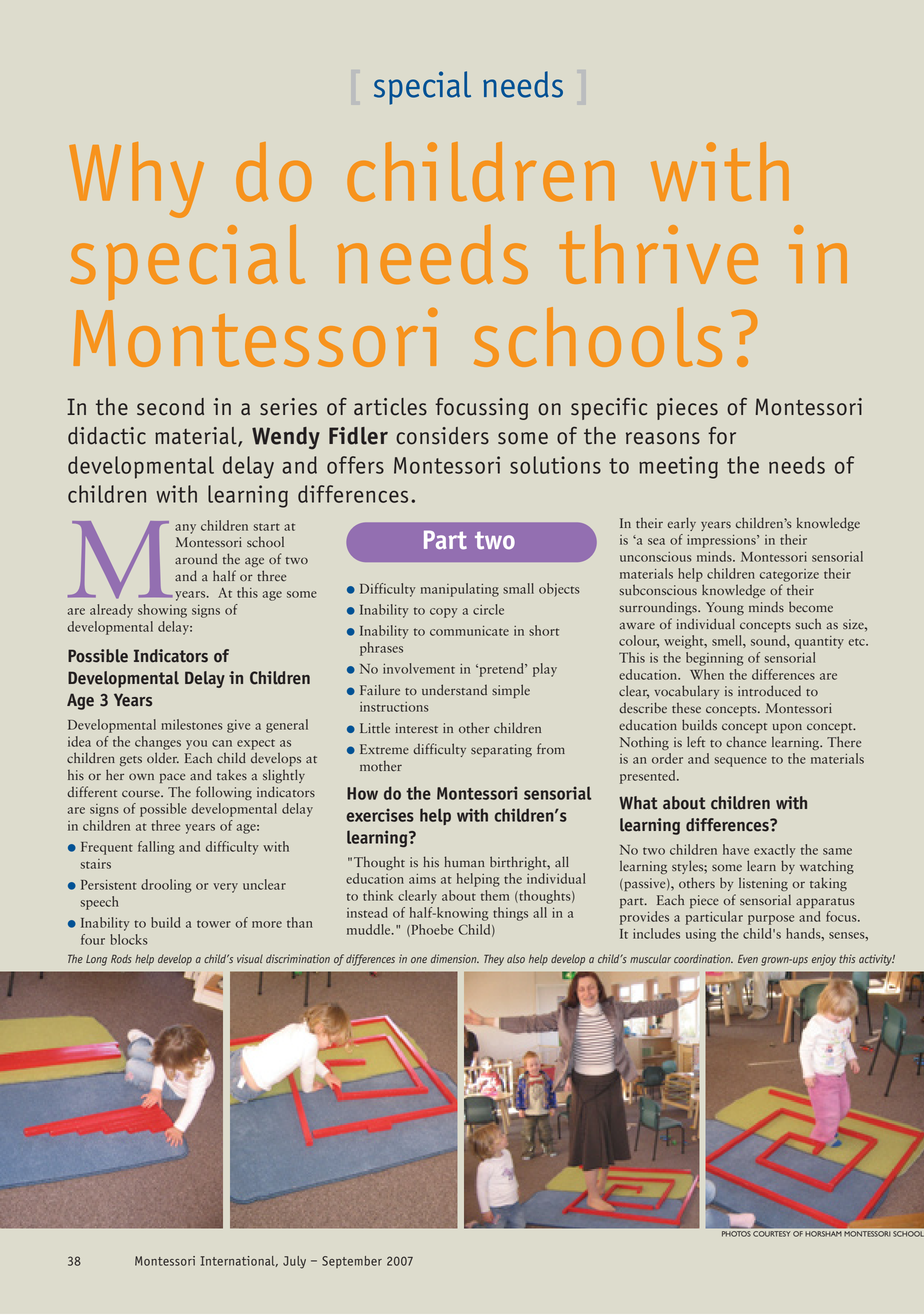  I want to click on Even, so click(748, 958).
